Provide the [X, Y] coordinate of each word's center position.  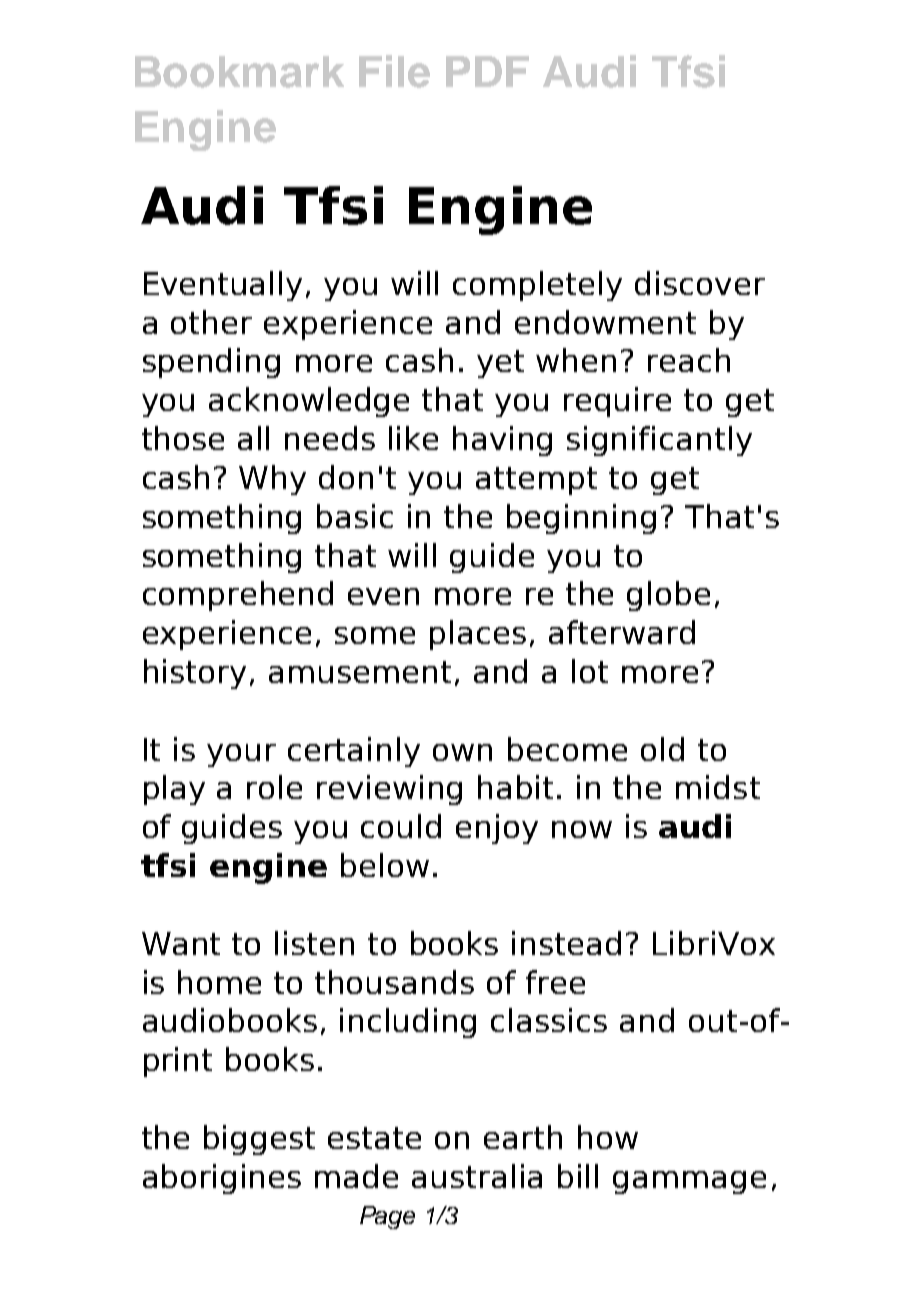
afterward [622, 632]
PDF [487, 71]
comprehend [238, 596]
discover [700, 283]
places [478, 635]
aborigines [222, 1179]
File [394, 71]
